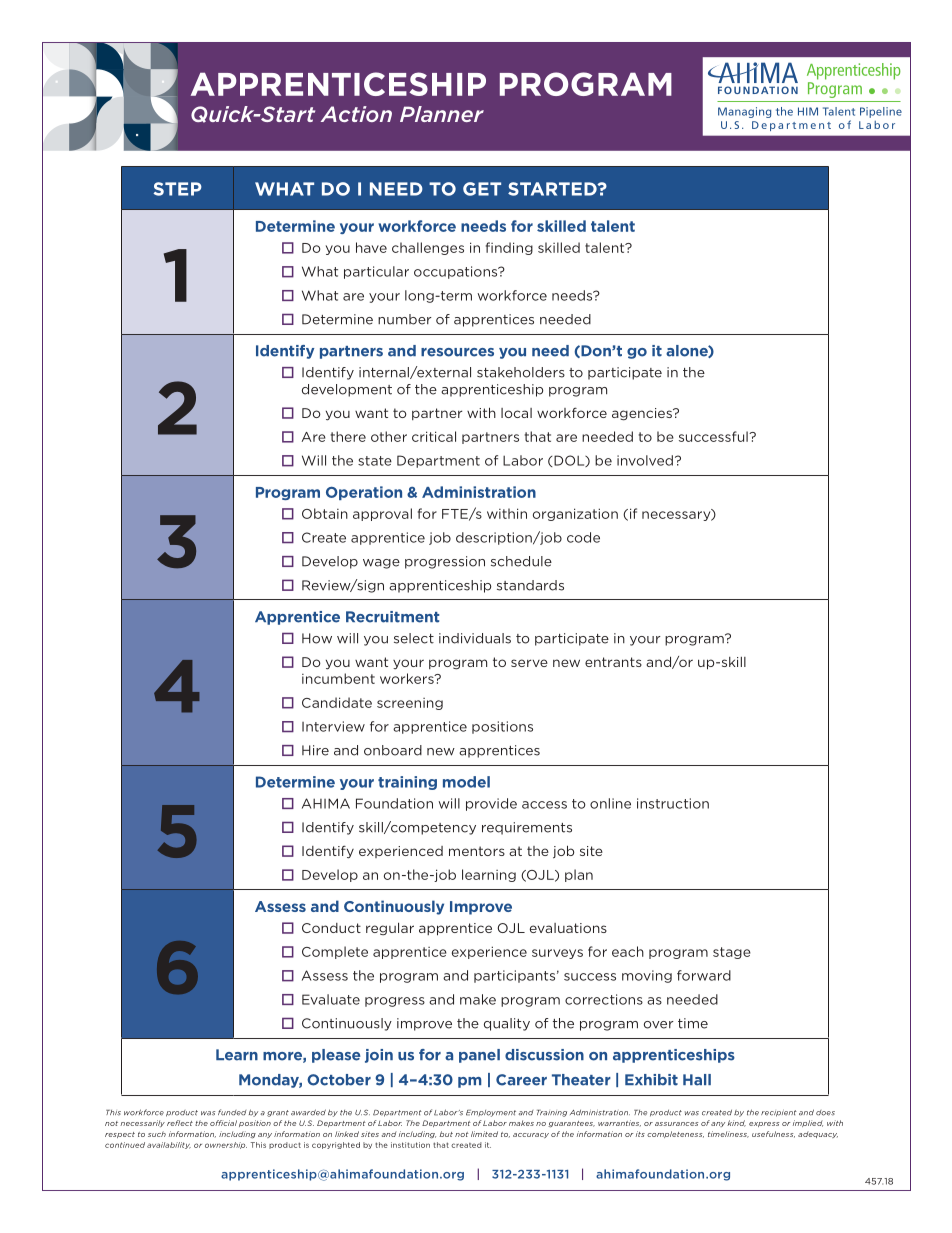  Describe the element at coordinates (613, 662) in the page. I see `entrants` at that location.
